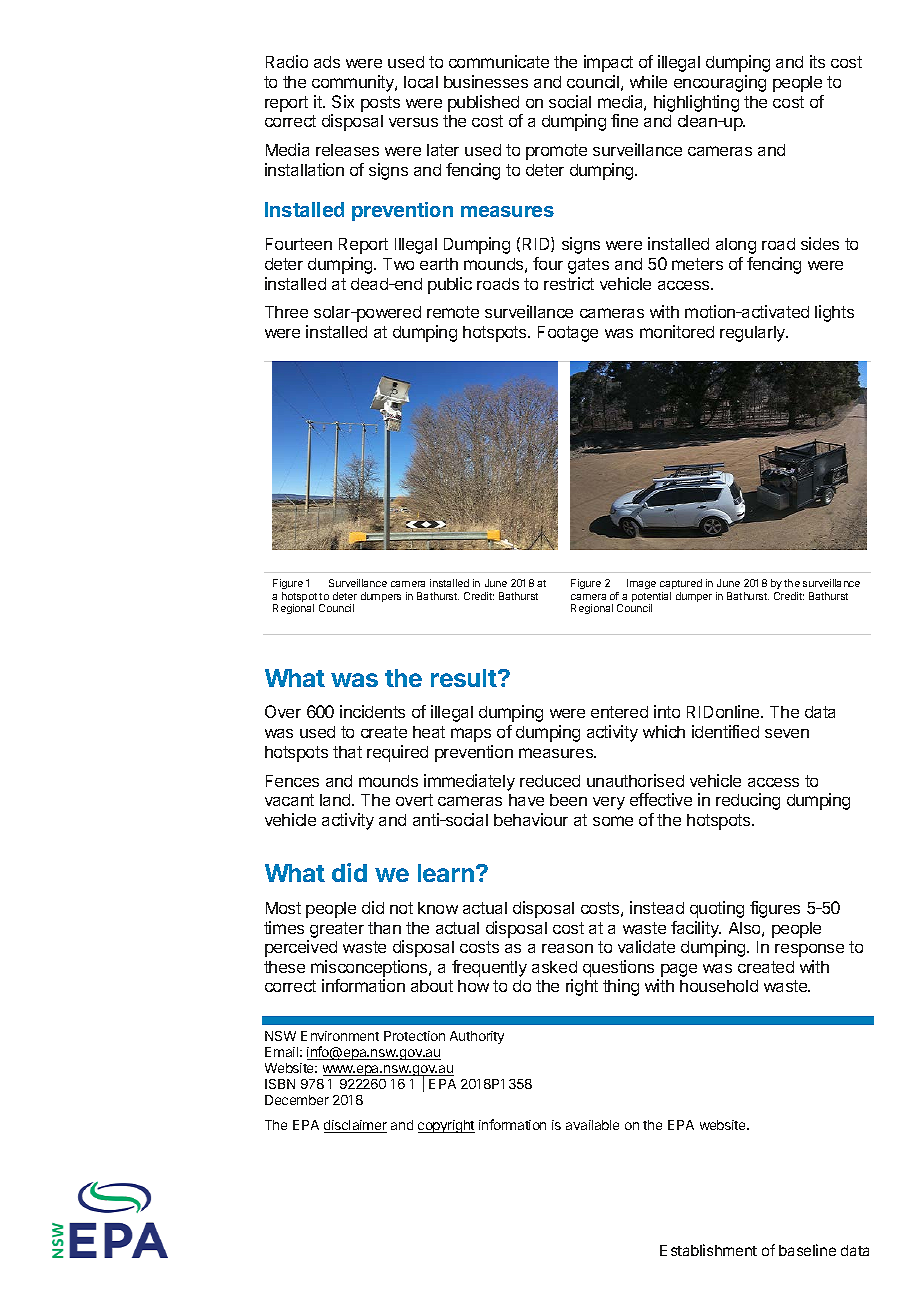  What do you see at coordinates (343, 101) in the screenshot?
I see `Six` at bounding box center [343, 101].
